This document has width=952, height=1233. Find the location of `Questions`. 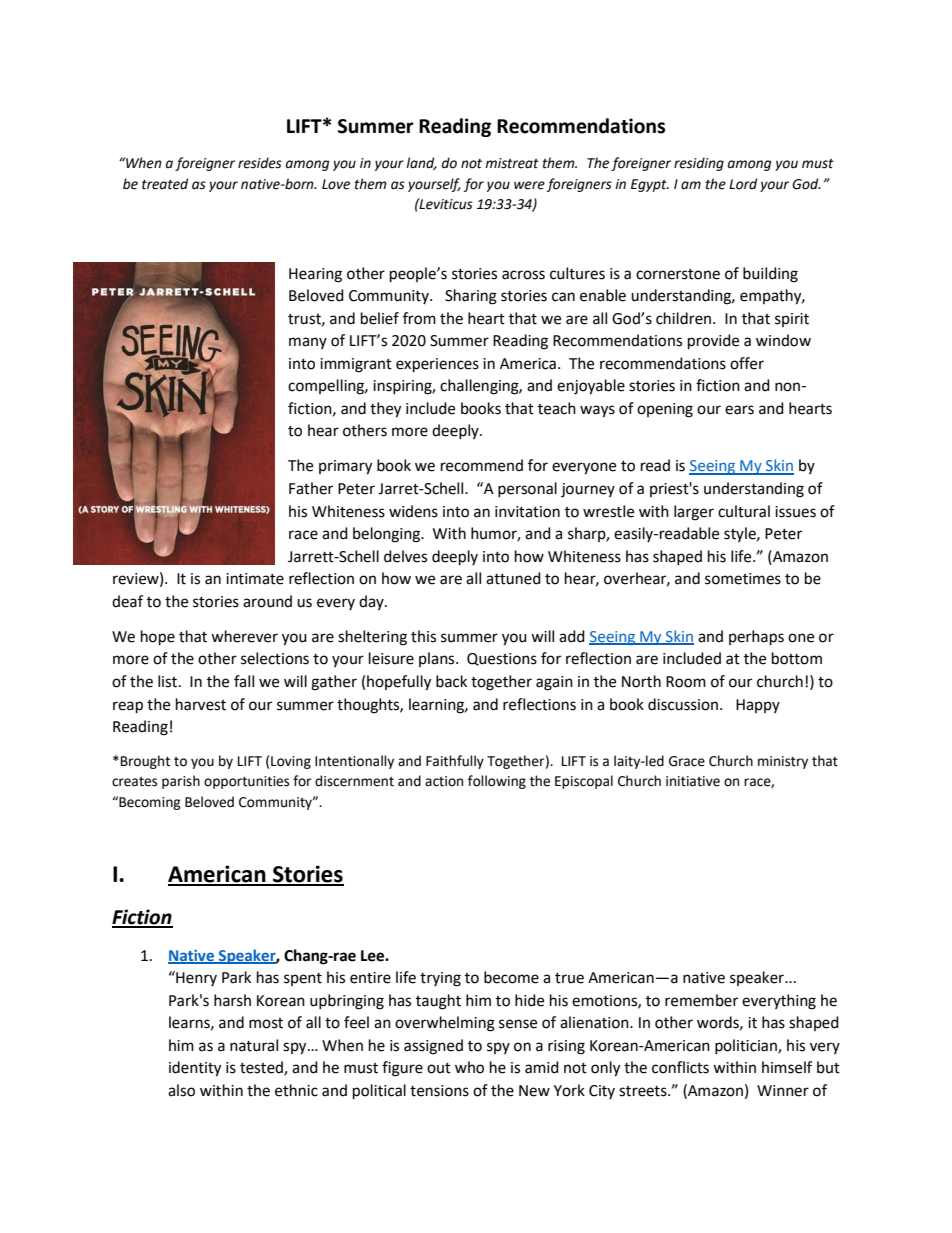

Questions is located at coordinates (502, 659).
